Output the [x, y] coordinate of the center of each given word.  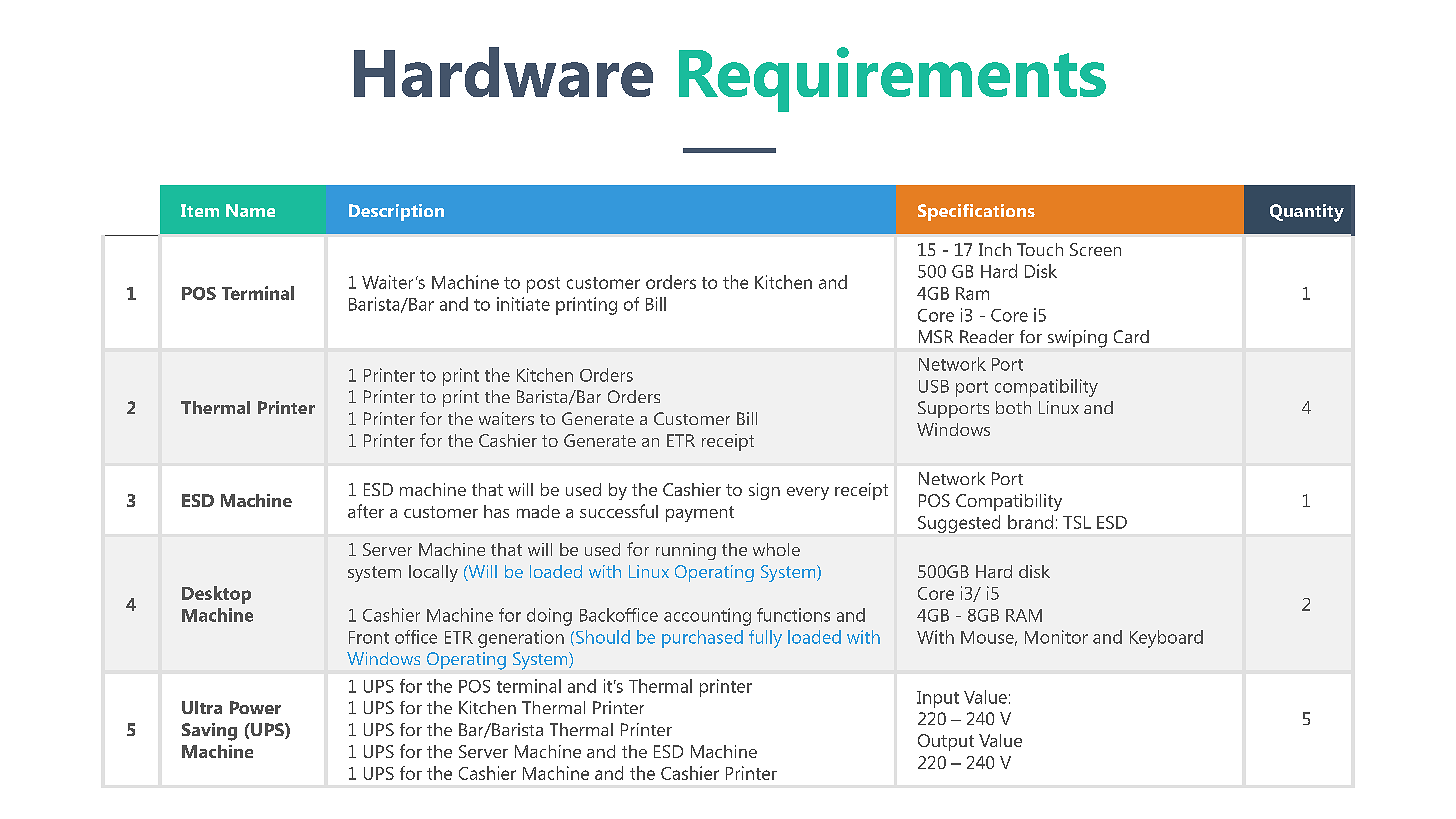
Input [938, 699]
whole [776, 549]
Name [250, 210]
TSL [1077, 522]
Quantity [1307, 213]
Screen [1095, 249]
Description [396, 212]
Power [255, 707]
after [366, 511]
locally [433, 573]
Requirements [892, 79]
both [1013, 407]
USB [934, 386]
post [543, 285]
